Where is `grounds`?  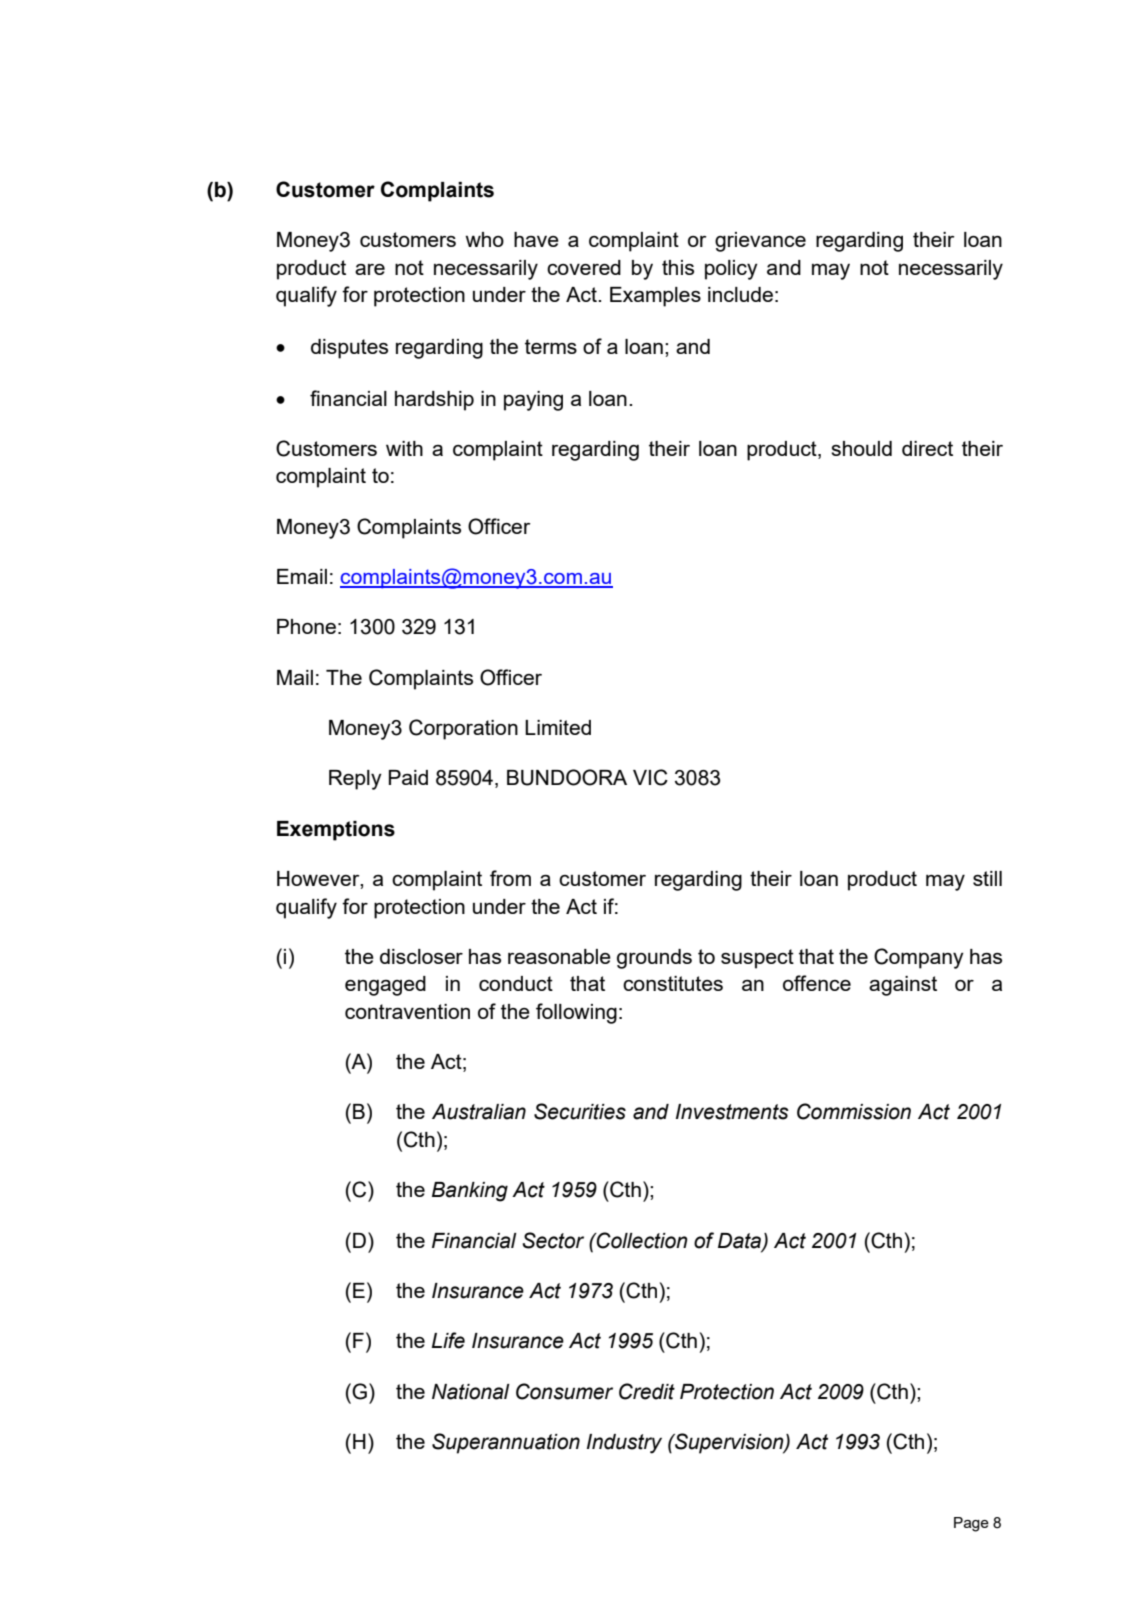
grounds is located at coordinates (654, 959).
